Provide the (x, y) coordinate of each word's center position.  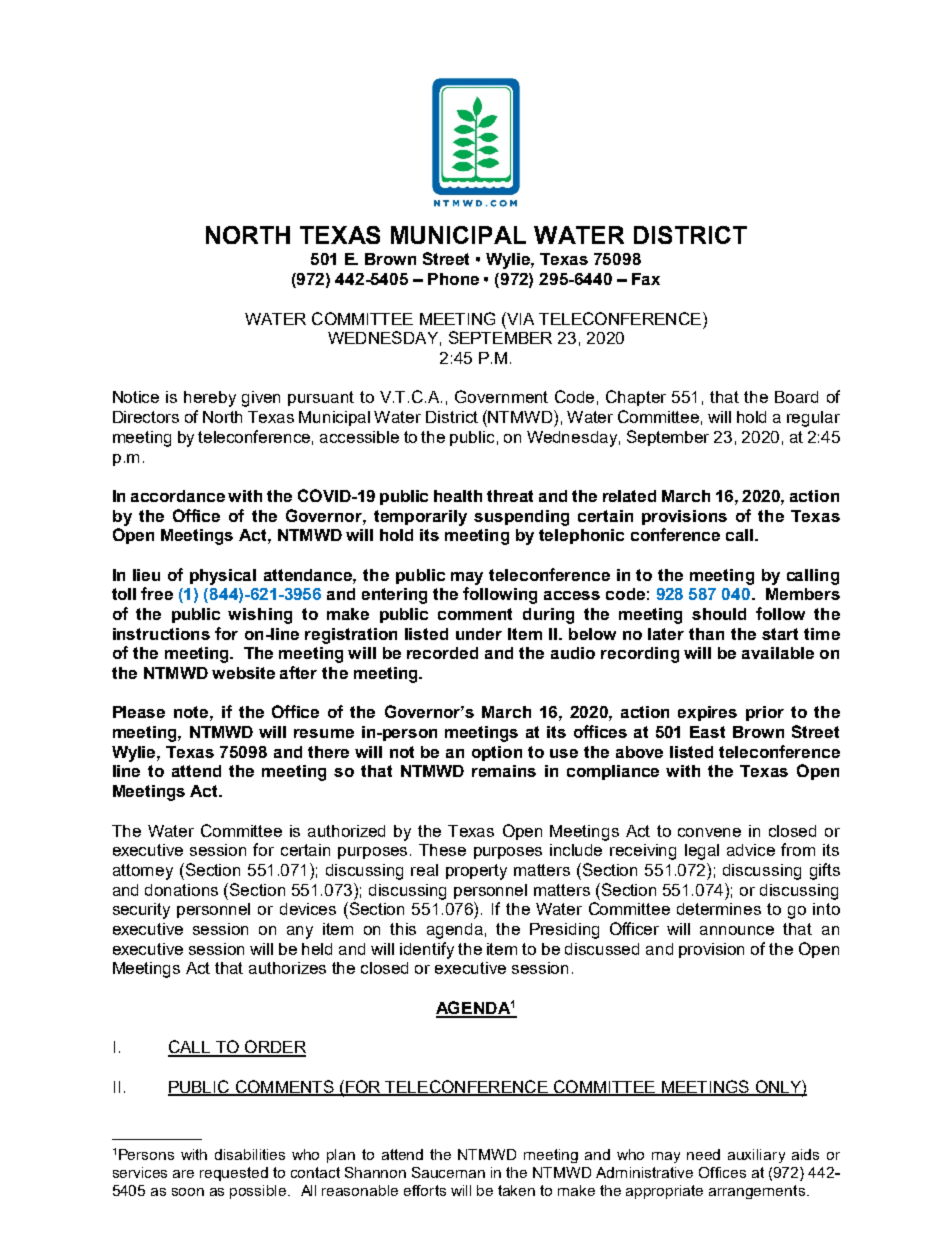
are (183, 1174)
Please (139, 712)
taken (516, 1190)
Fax (646, 279)
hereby (210, 399)
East (707, 732)
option (497, 753)
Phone (453, 279)
